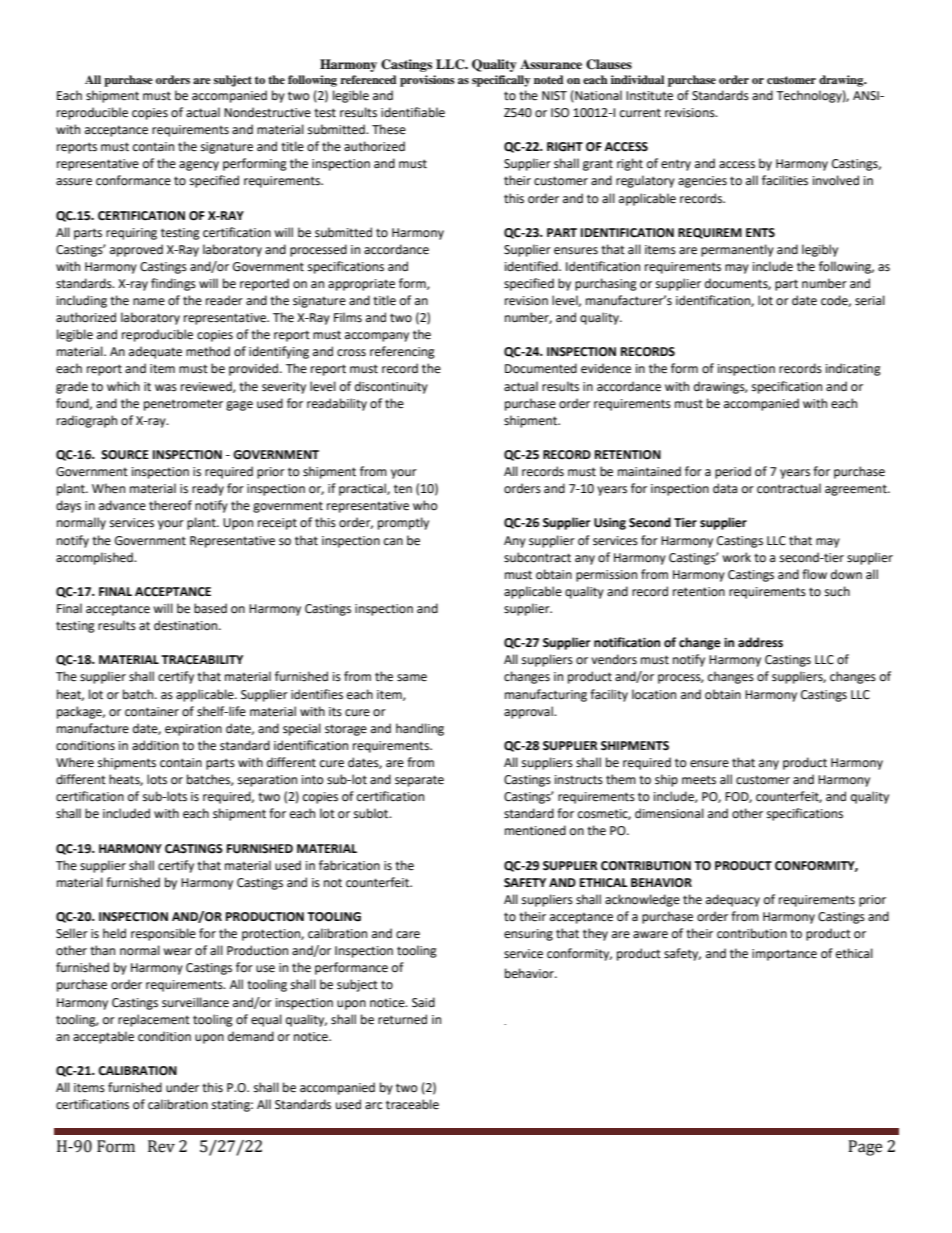 This image has width=952, height=1233. What do you see at coordinates (412, 1104) in the image?
I see `traceable` at bounding box center [412, 1104].
